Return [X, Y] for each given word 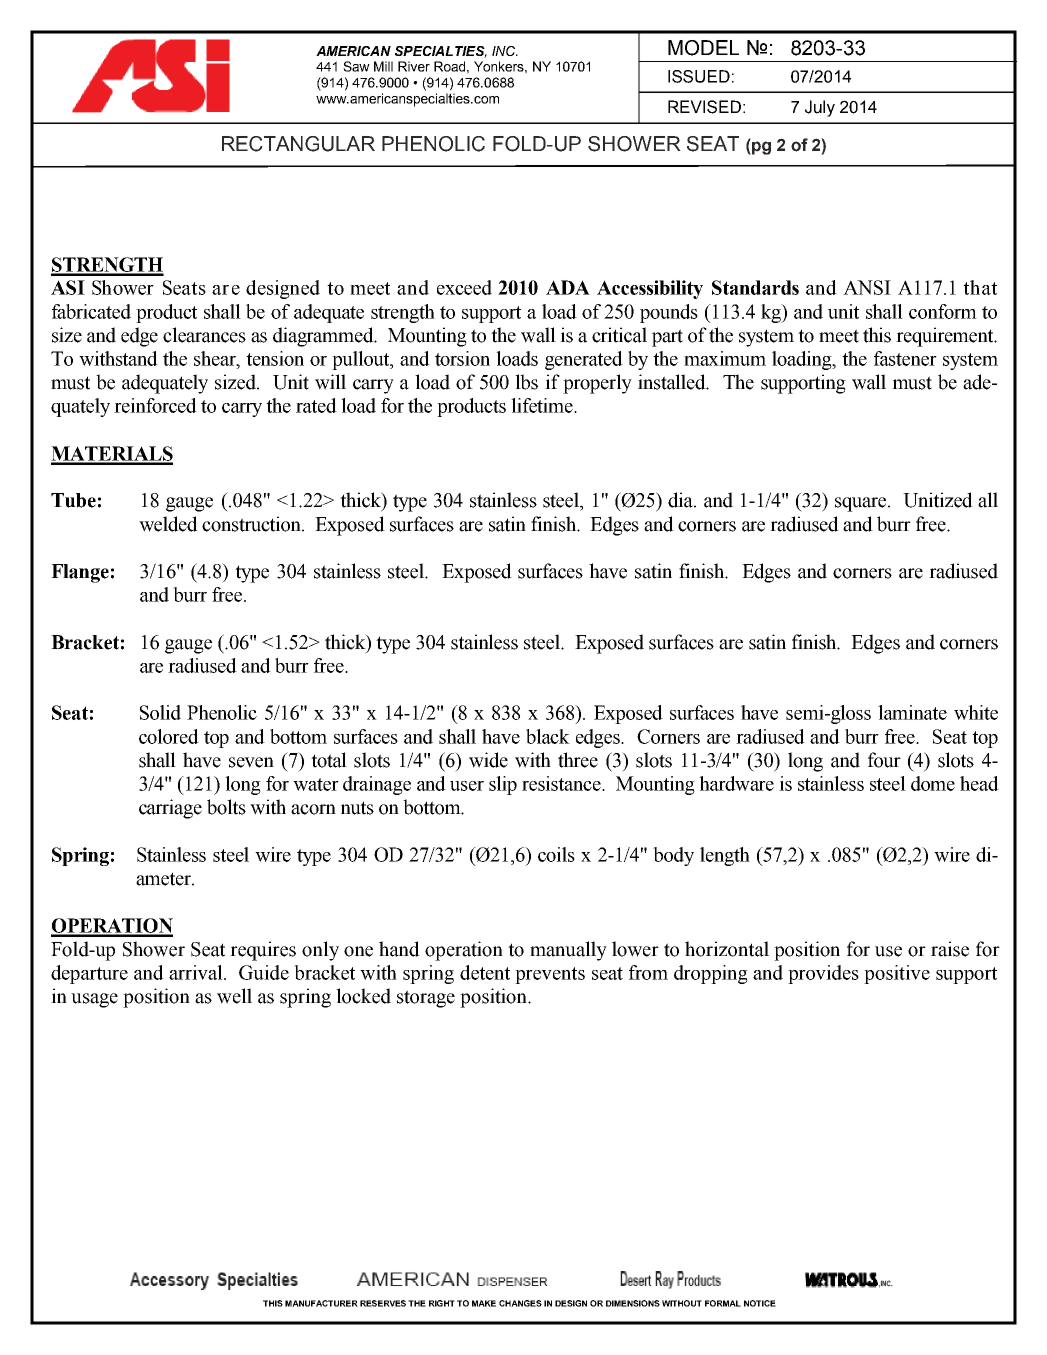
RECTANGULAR [298, 144]
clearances [204, 335]
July [820, 108]
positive [897, 974]
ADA [568, 287]
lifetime [543, 405]
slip [503, 785]
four [884, 760]
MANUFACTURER [321, 1303]
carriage [170, 809]
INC [505, 51]
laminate [912, 712]
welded [168, 524]
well [234, 996]
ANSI [867, 287]
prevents [550, 975]
